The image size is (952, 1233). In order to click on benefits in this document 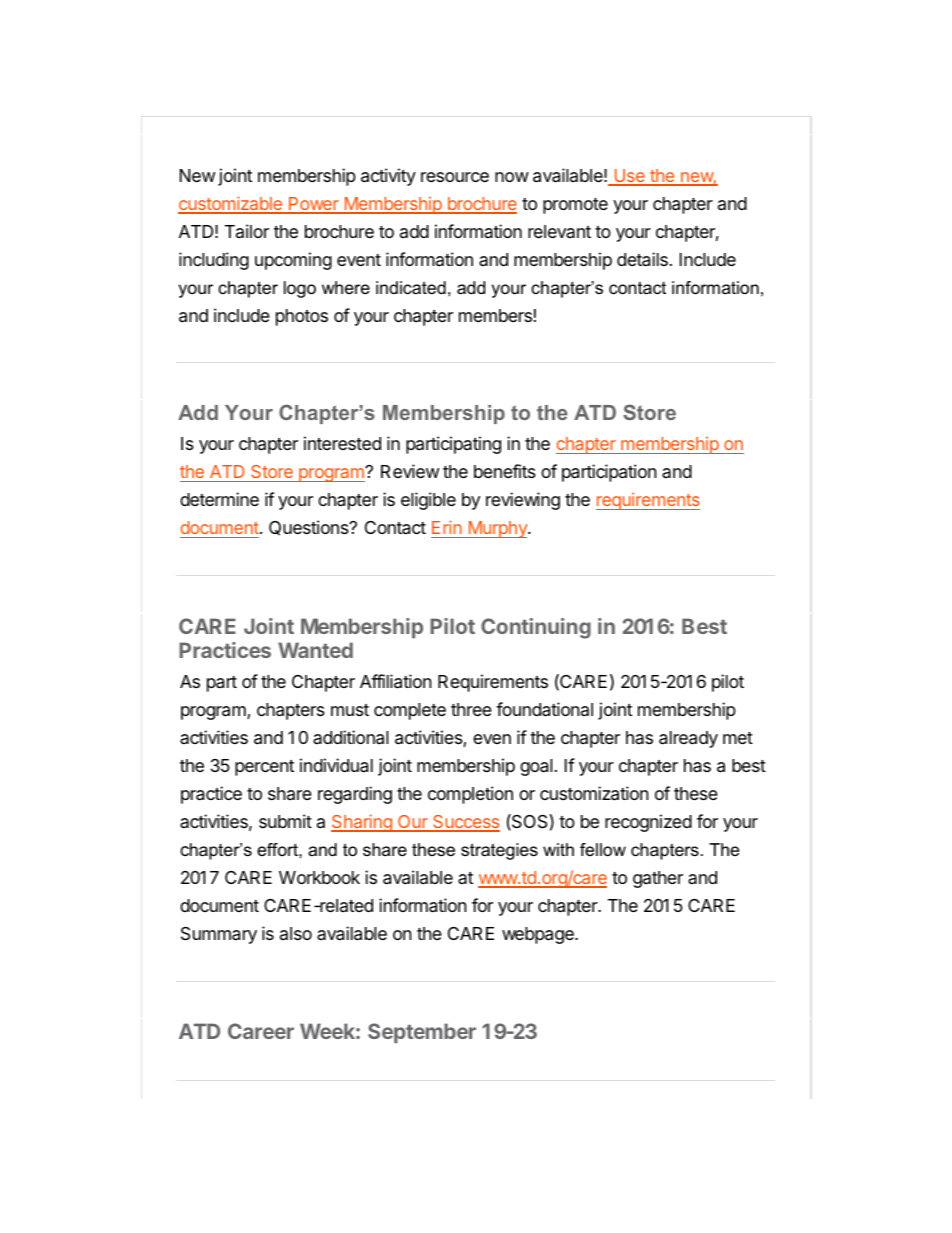, I will do `click(505, 471)`.
